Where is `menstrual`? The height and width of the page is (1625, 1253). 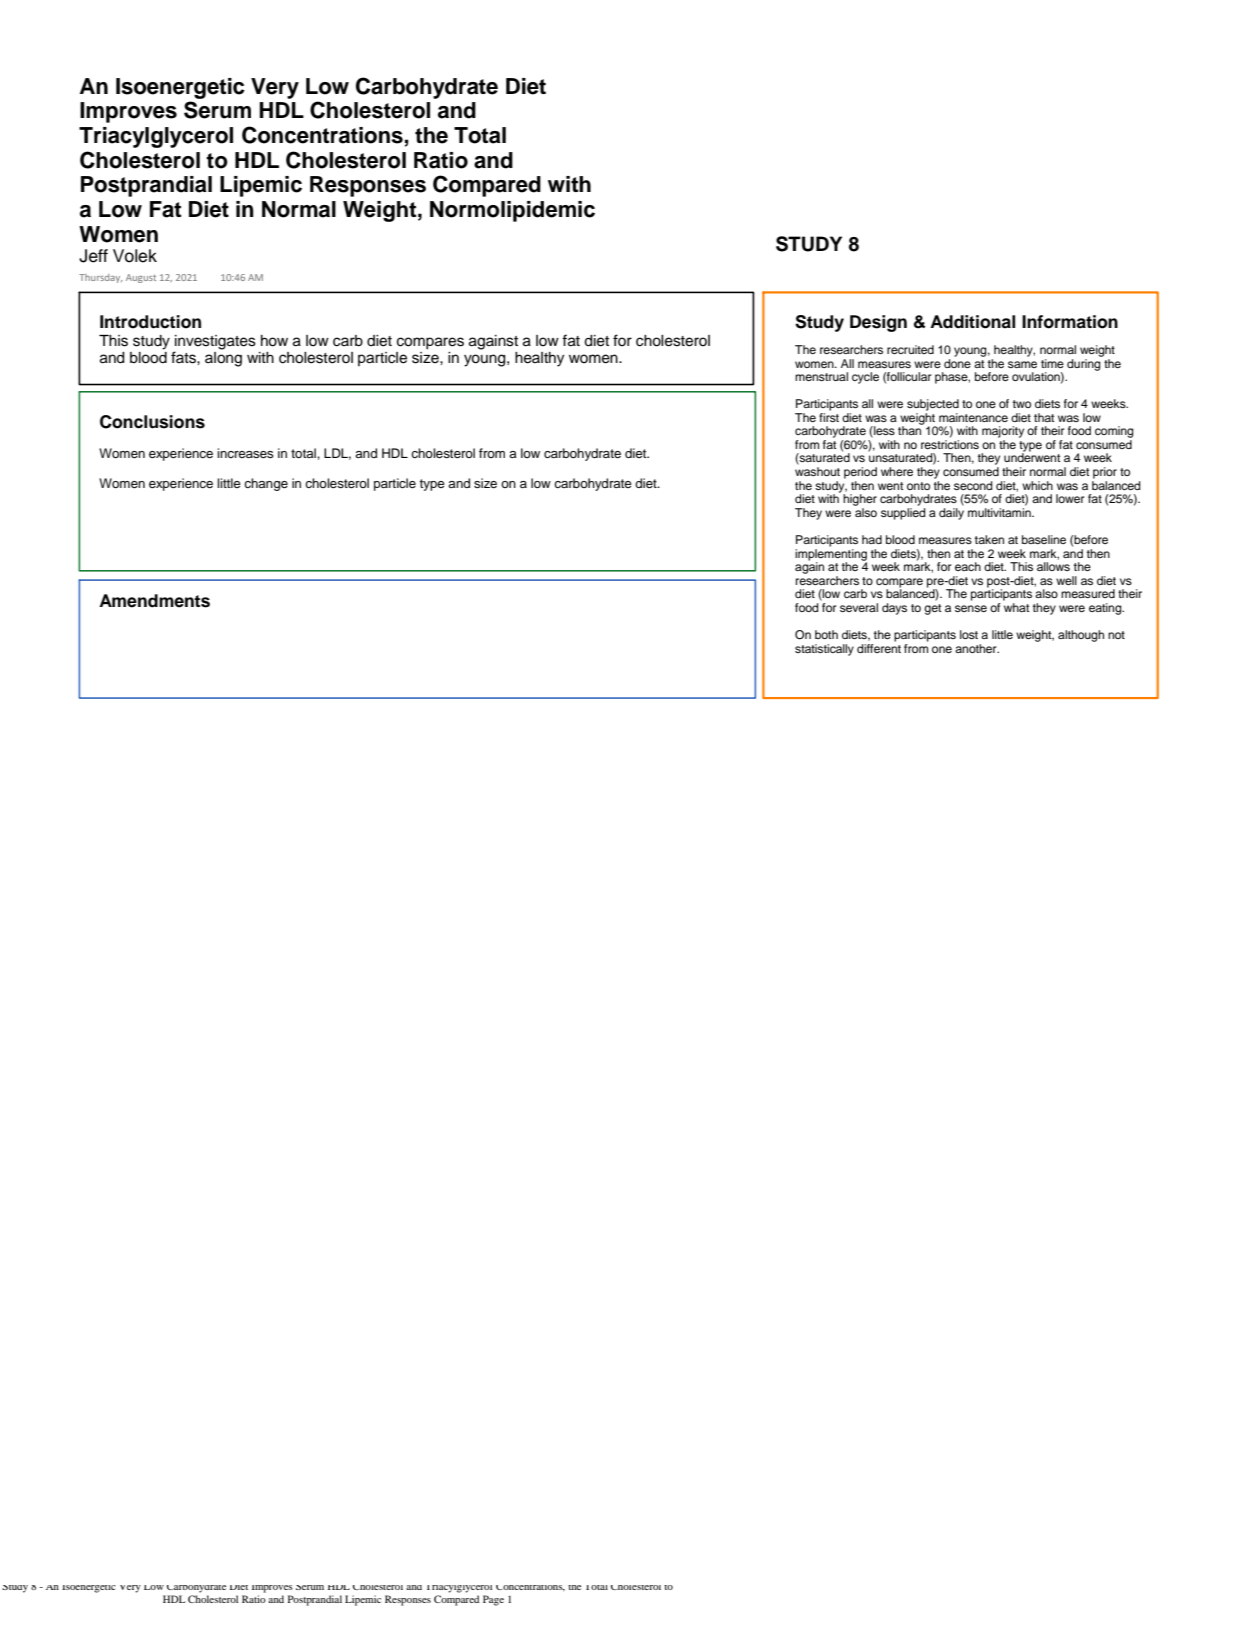
menstrual is located at coordinates (821, 376).
